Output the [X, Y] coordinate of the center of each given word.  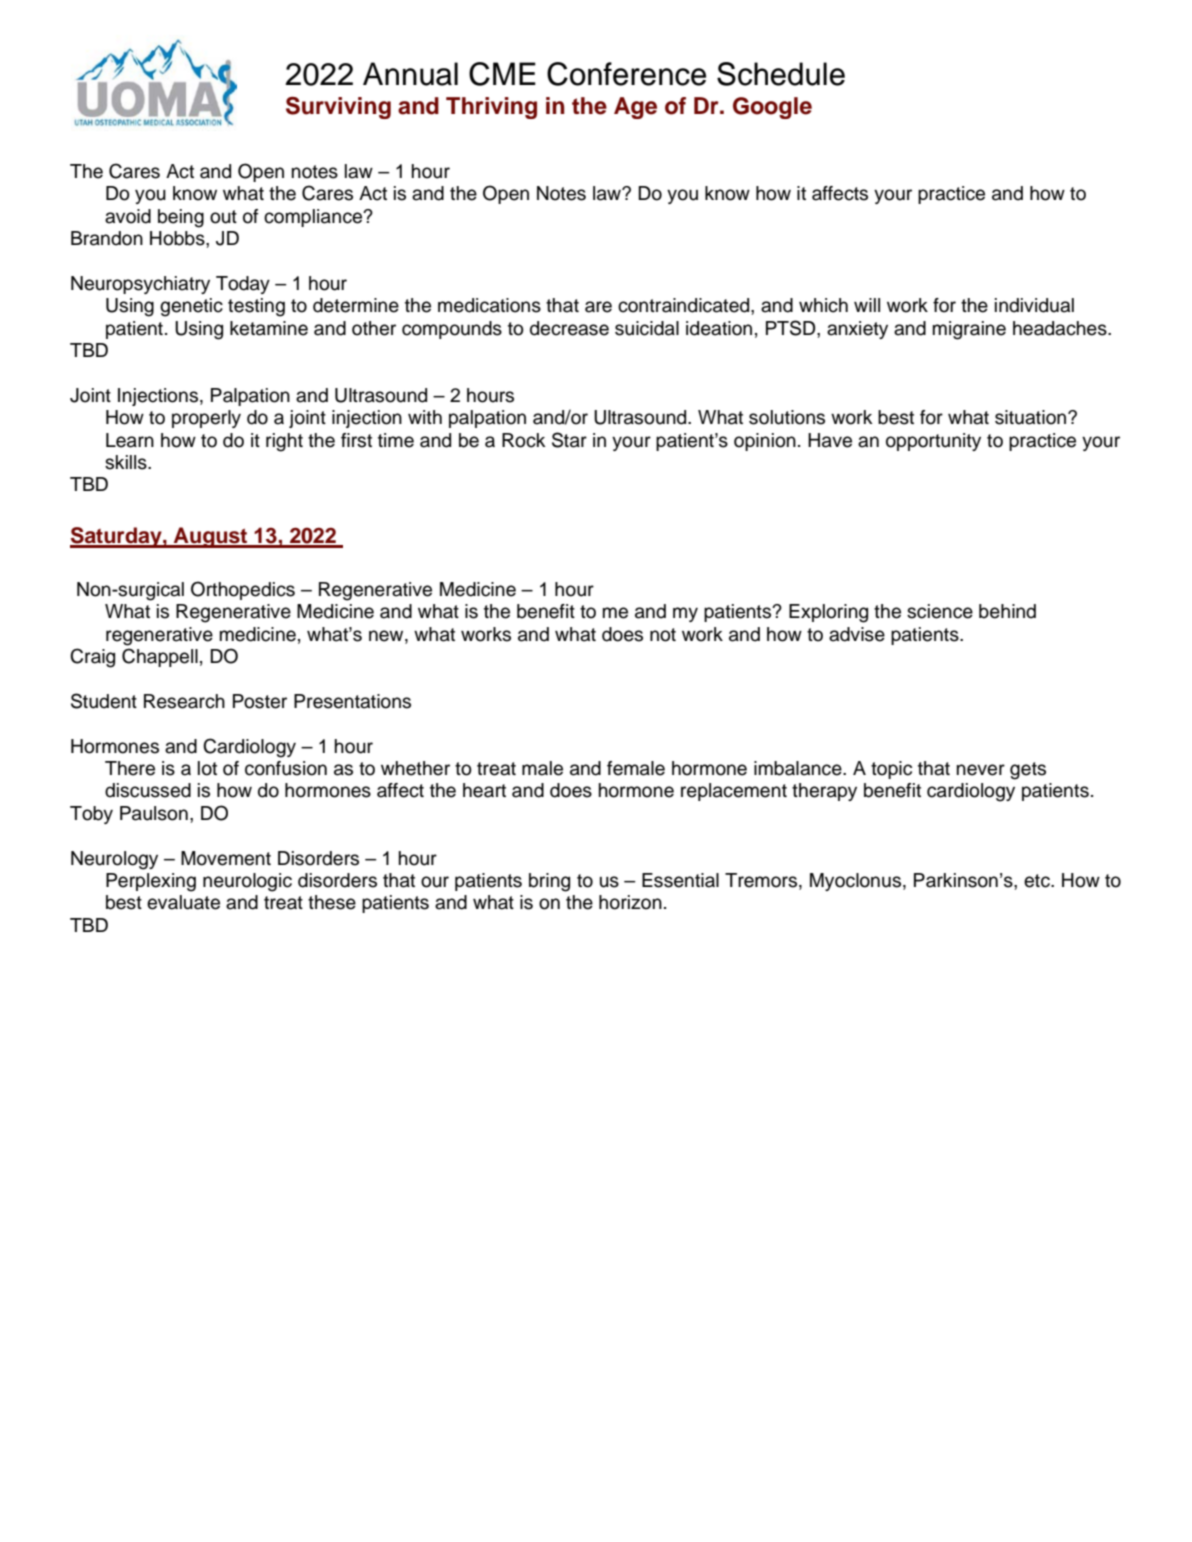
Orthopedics [243, 590]
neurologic [247, 882]
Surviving [338, 108]
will [867, 305]
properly [206, 419]
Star [569, 440]
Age [635, 108]
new [387, 636]
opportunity [933, 442]
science [940, 611]
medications [489, 305]
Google [772, 108]
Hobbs [178, 238]
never [981, 770]
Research [184, 701]
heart [484, 790]
